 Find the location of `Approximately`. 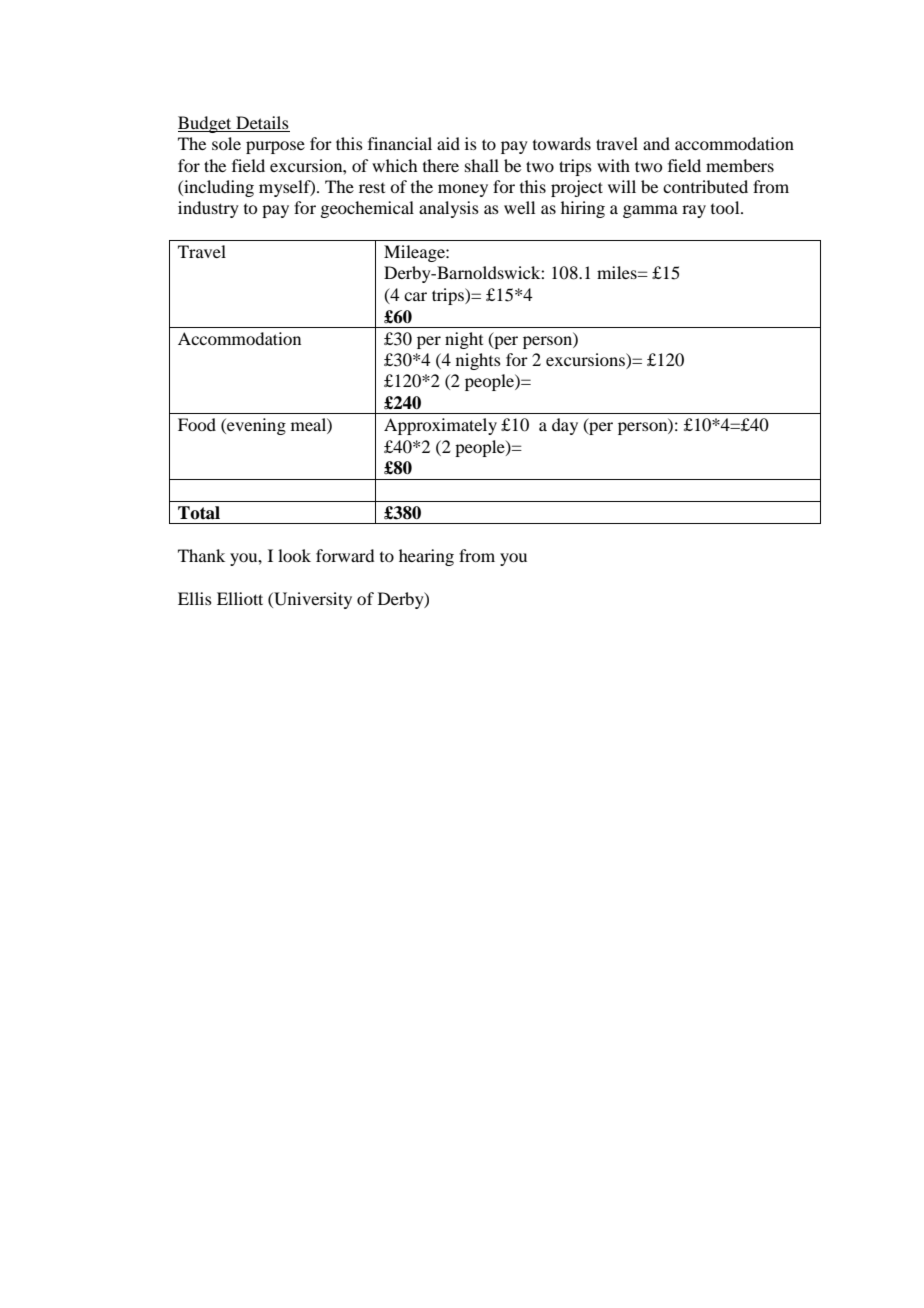

Approximately is located at coordinates (440, 426).
